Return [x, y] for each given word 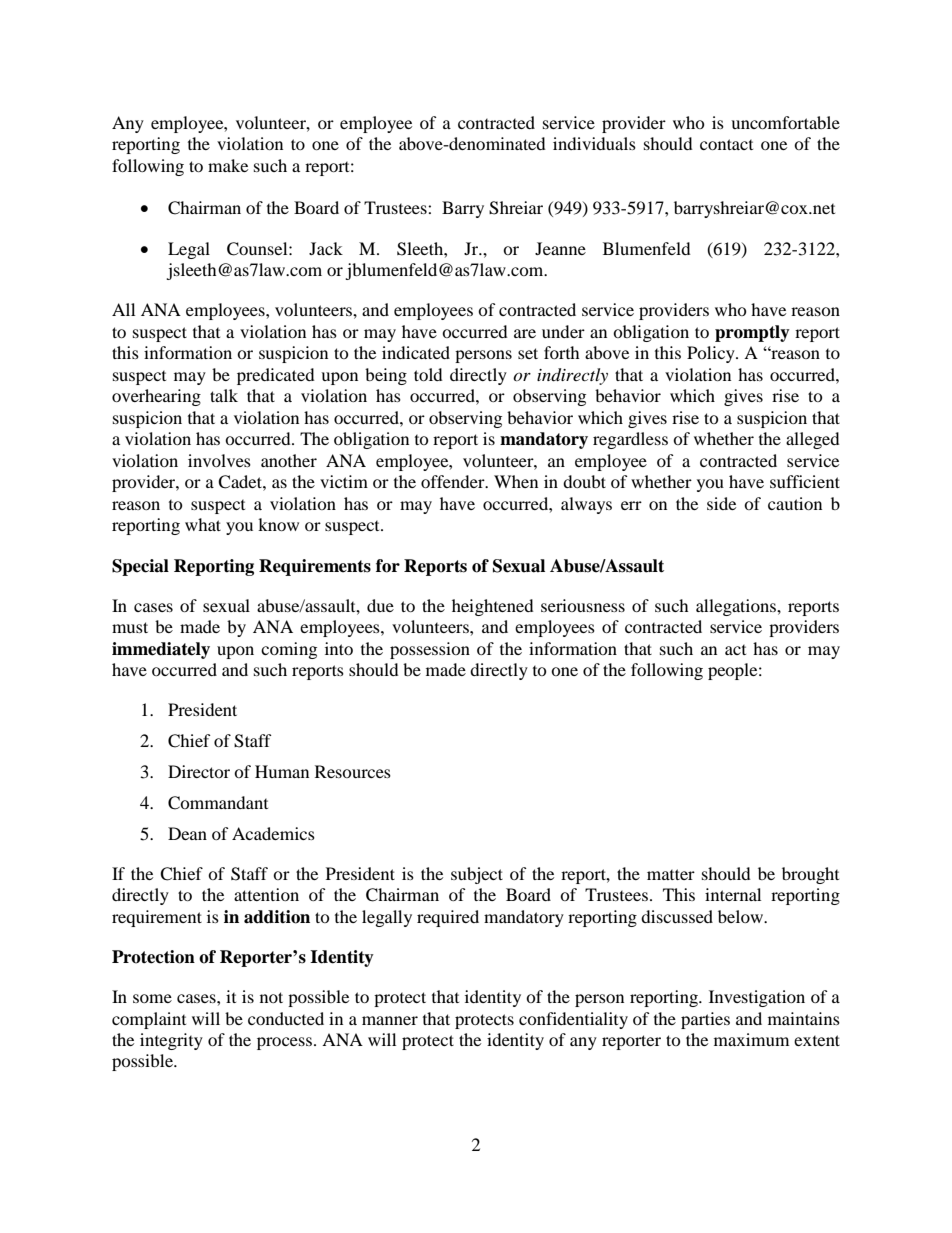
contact [726, 144]
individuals [594, 143]
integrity [171, 1041]
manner [390, 1020]
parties [705, 1020]
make [228, 165]
